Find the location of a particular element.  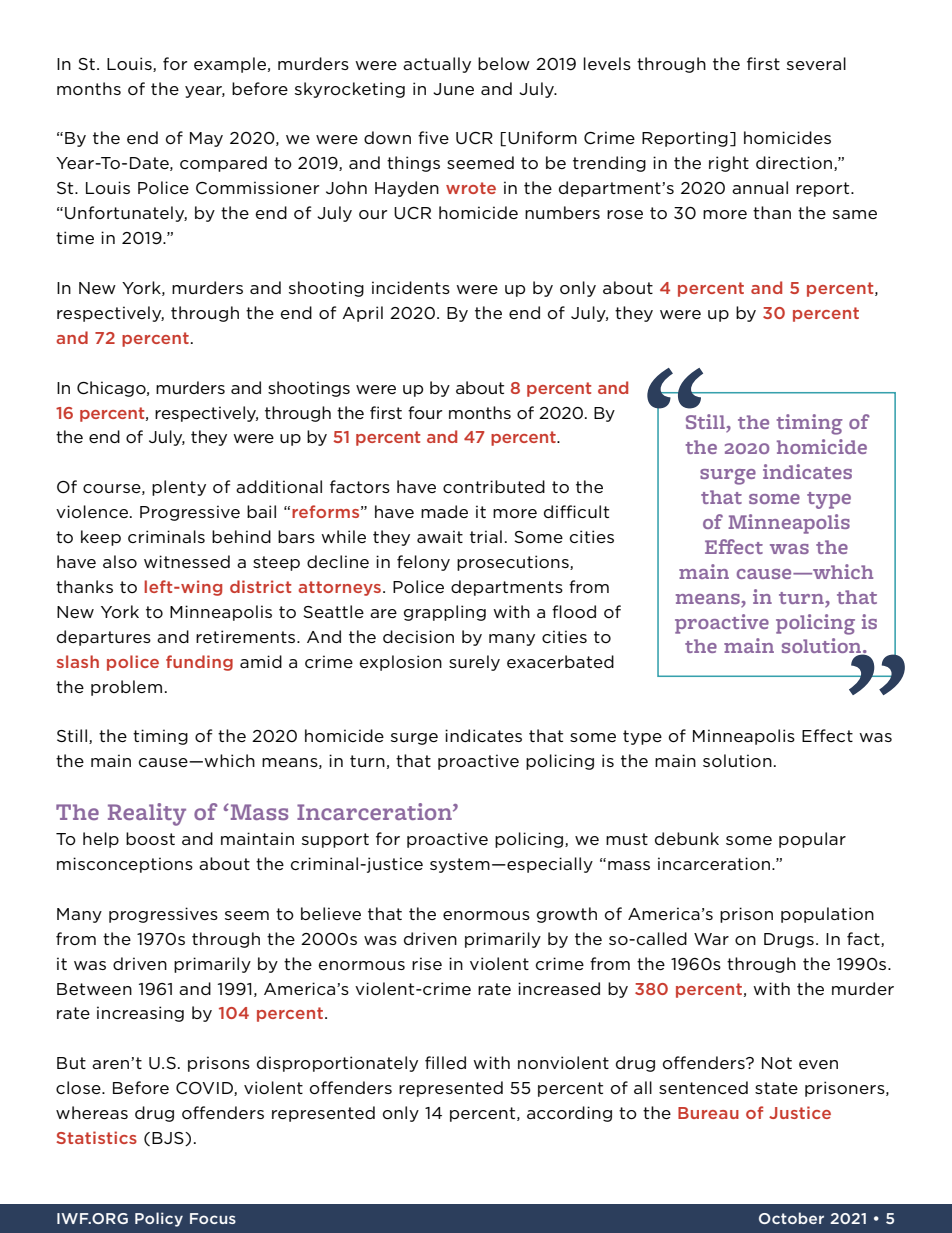

witnessed is located at coordinates (187, 561).
